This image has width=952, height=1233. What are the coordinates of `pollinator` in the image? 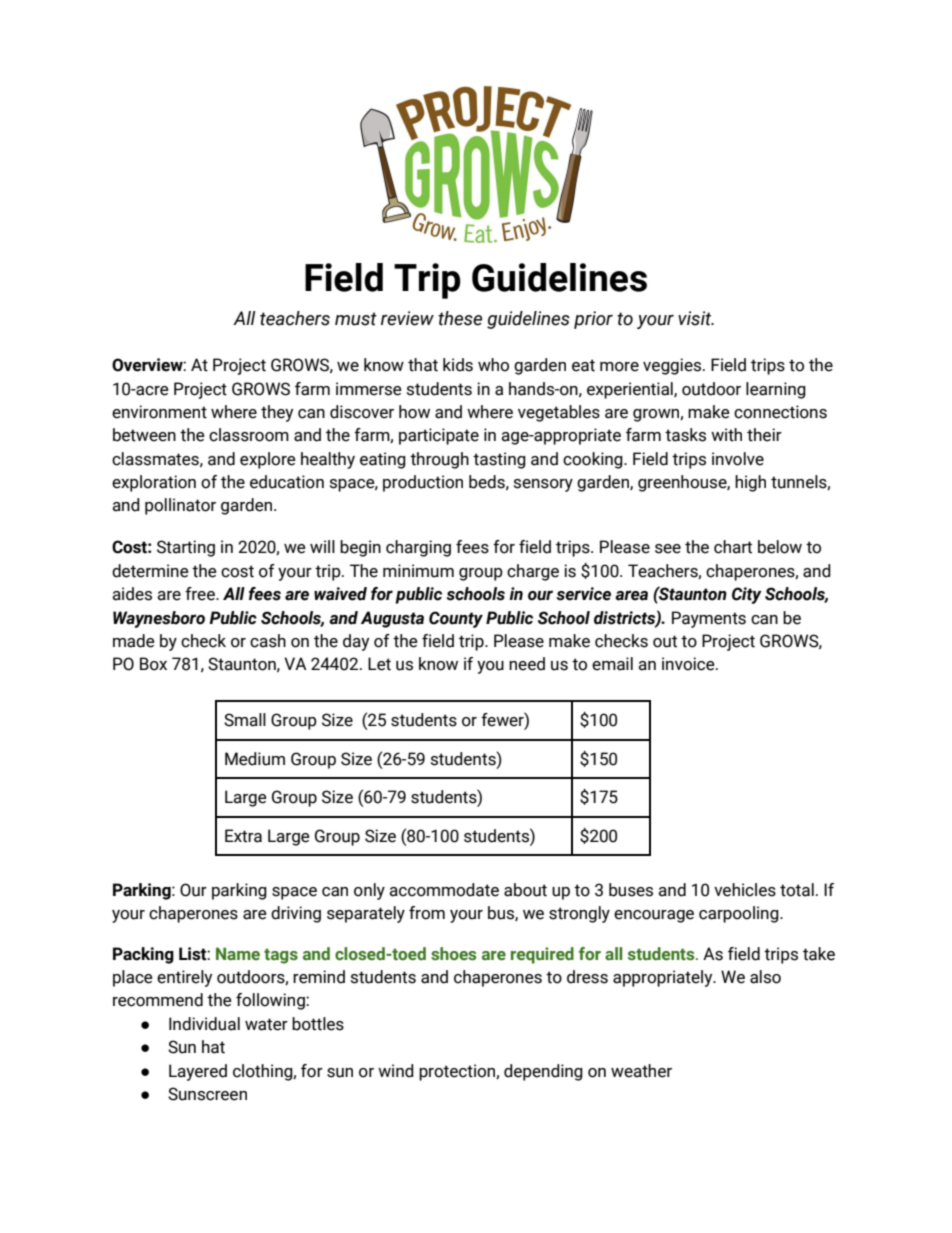 It's located at (180, 506).
